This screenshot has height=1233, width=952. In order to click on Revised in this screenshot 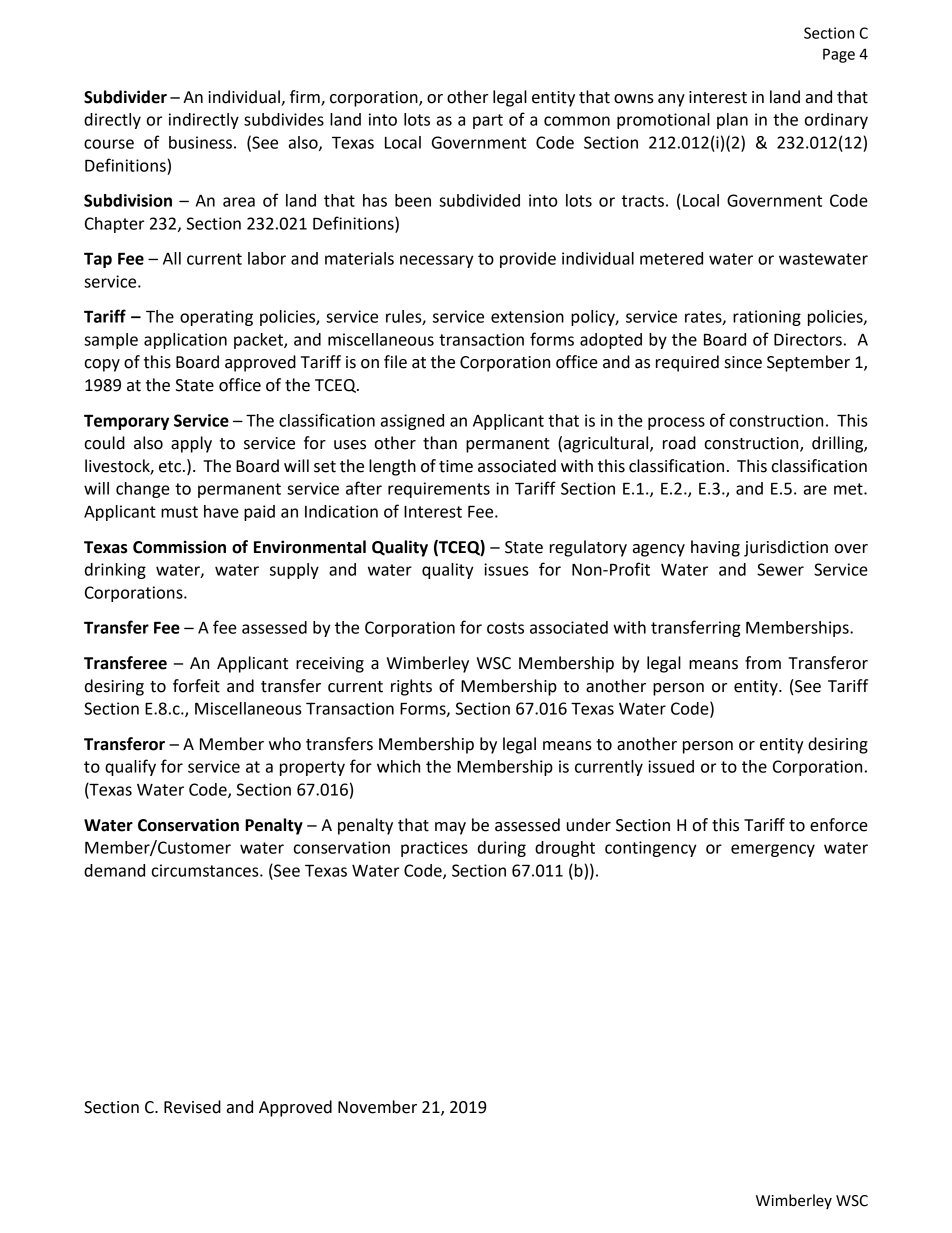, I will do `click(192, 1107)`.
